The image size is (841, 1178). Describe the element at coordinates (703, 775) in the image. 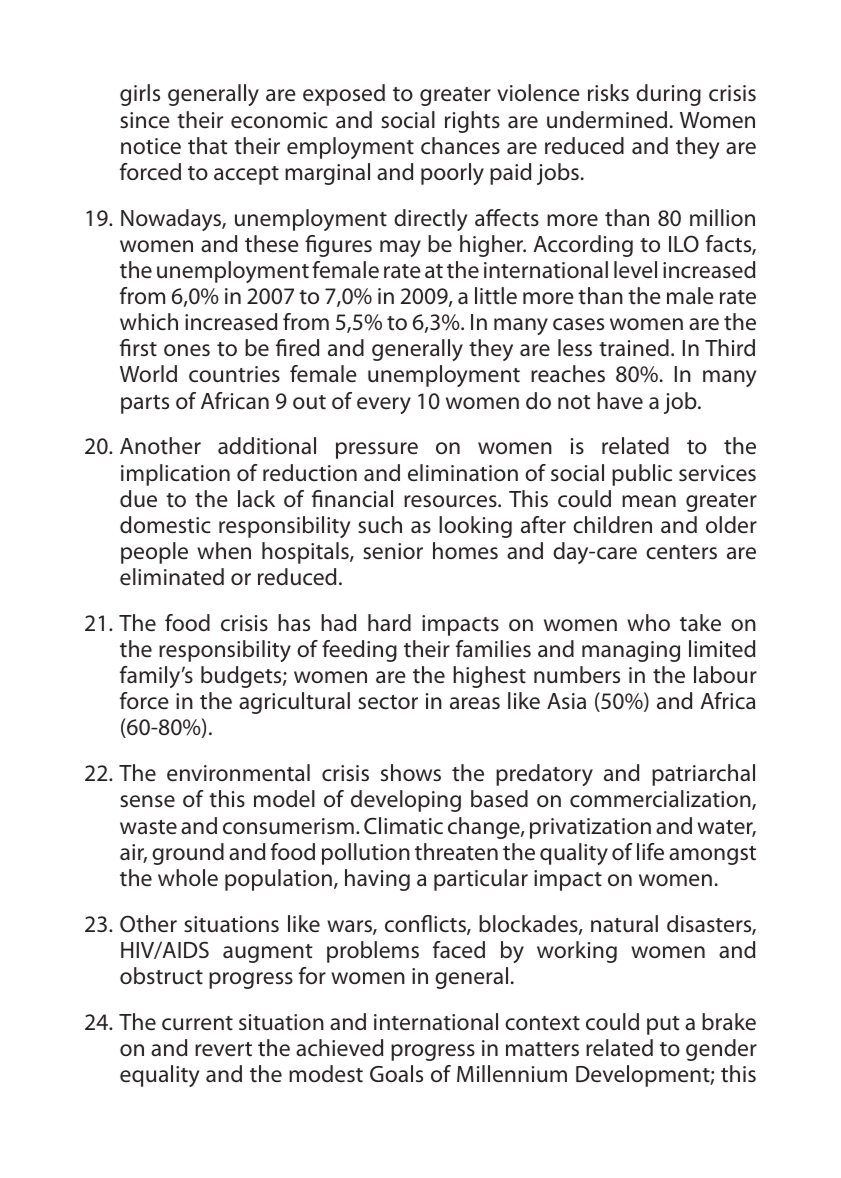

I see `patriarchal` at that location.
